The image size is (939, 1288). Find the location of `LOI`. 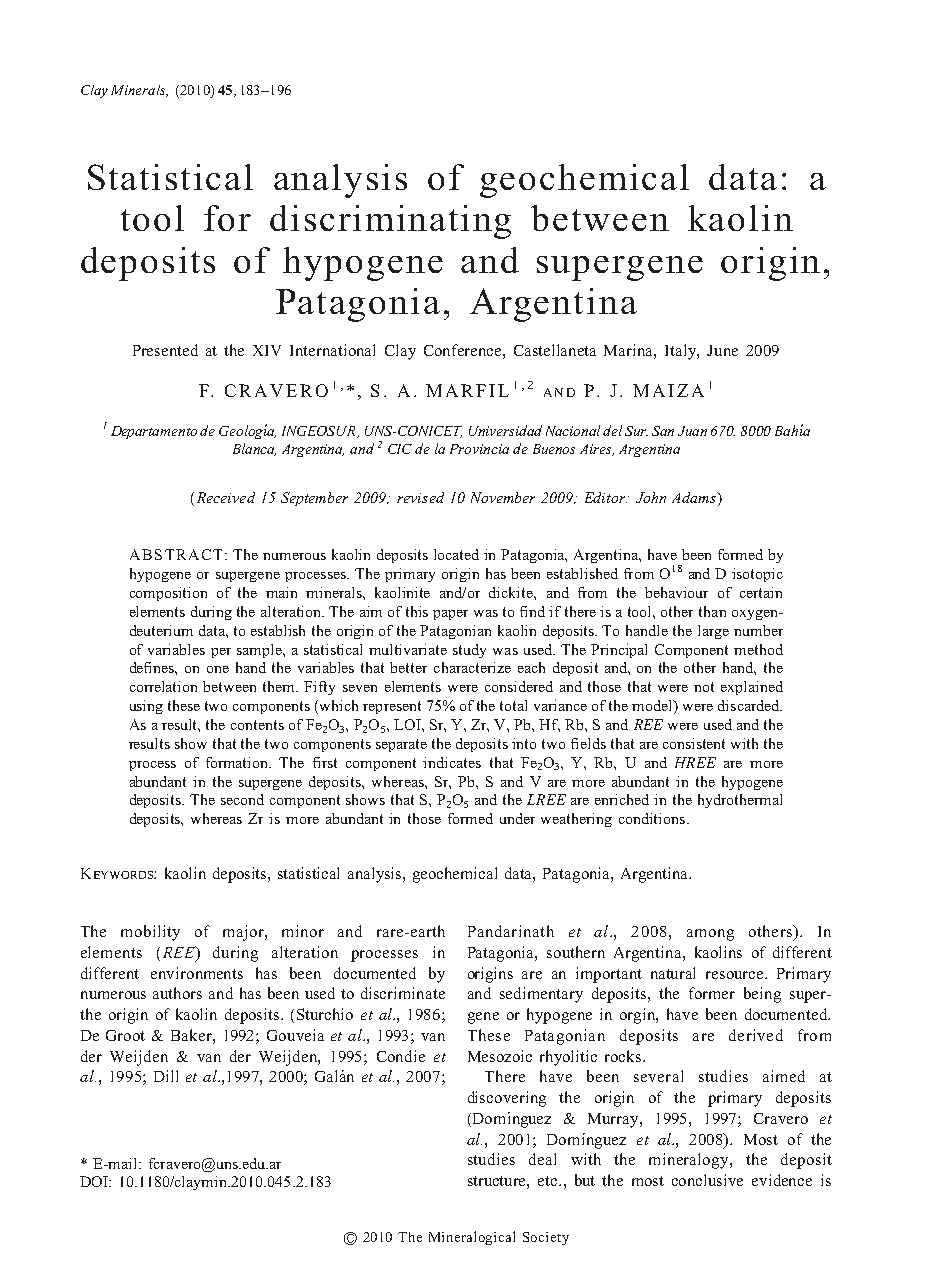

LOI is located at coordinates (408, 724).
